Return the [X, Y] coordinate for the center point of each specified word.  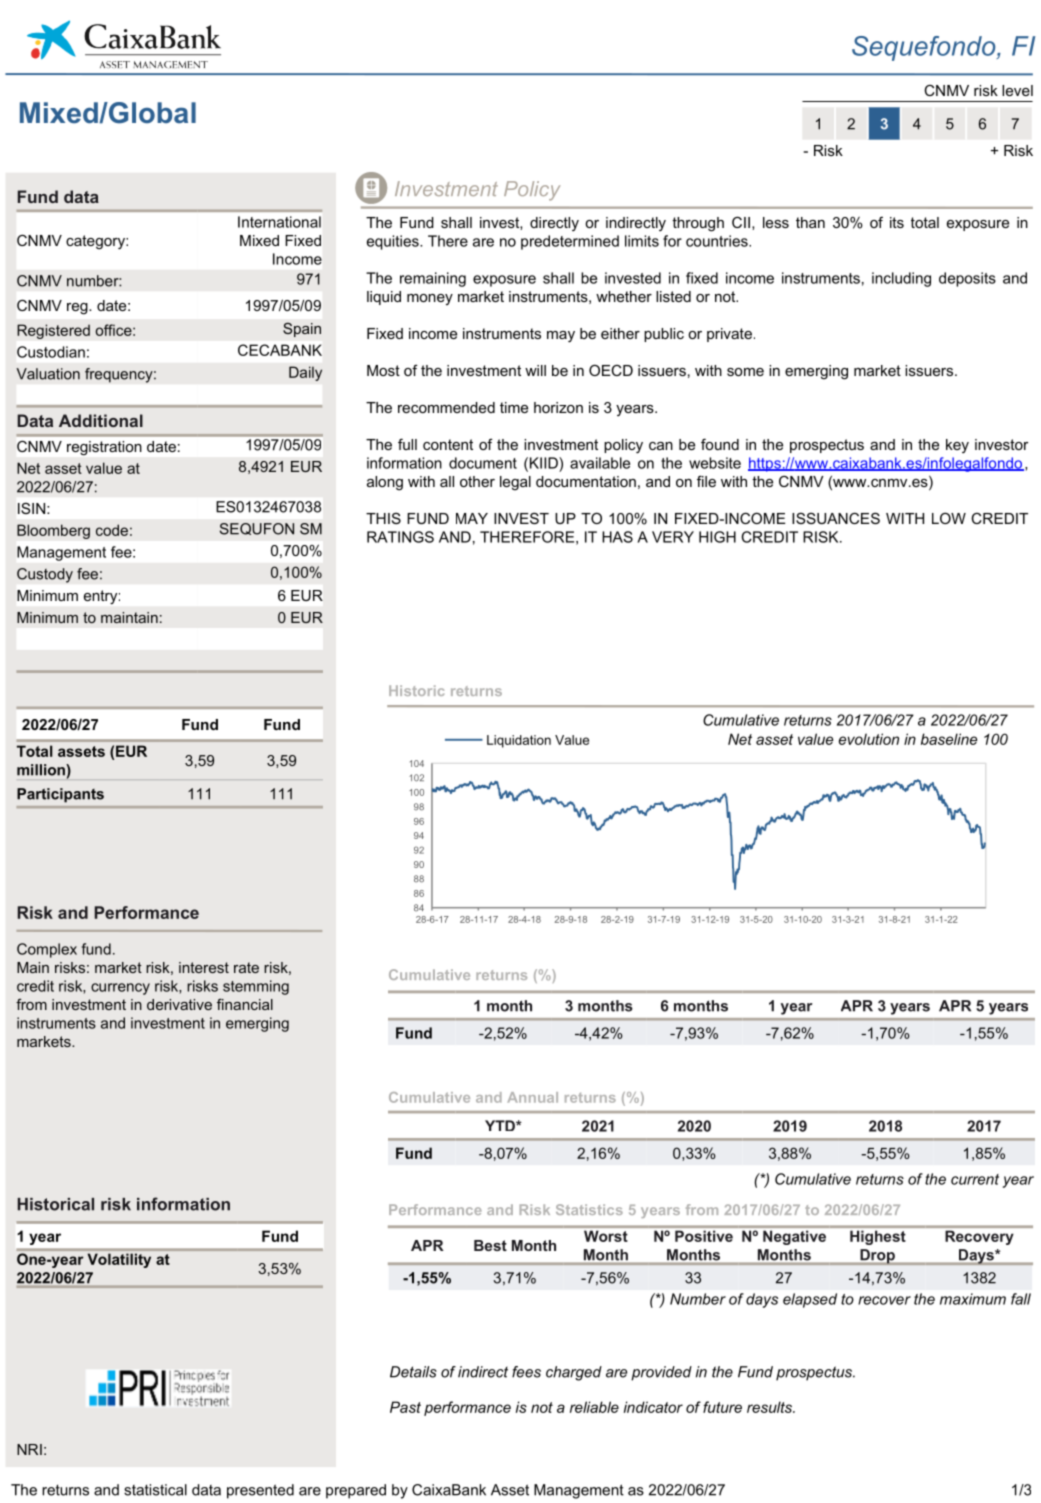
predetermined [570, 242]
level [1017, 90]
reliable [594, 1407]
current [975, 1179]
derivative [179, 1004]
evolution [869, 739]
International [279, 222]
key [957, 446]
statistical [155, 1490]
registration [104, 448]
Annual [532, 1097]
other [477, 481]
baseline [949, 739]
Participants [60, 795]
